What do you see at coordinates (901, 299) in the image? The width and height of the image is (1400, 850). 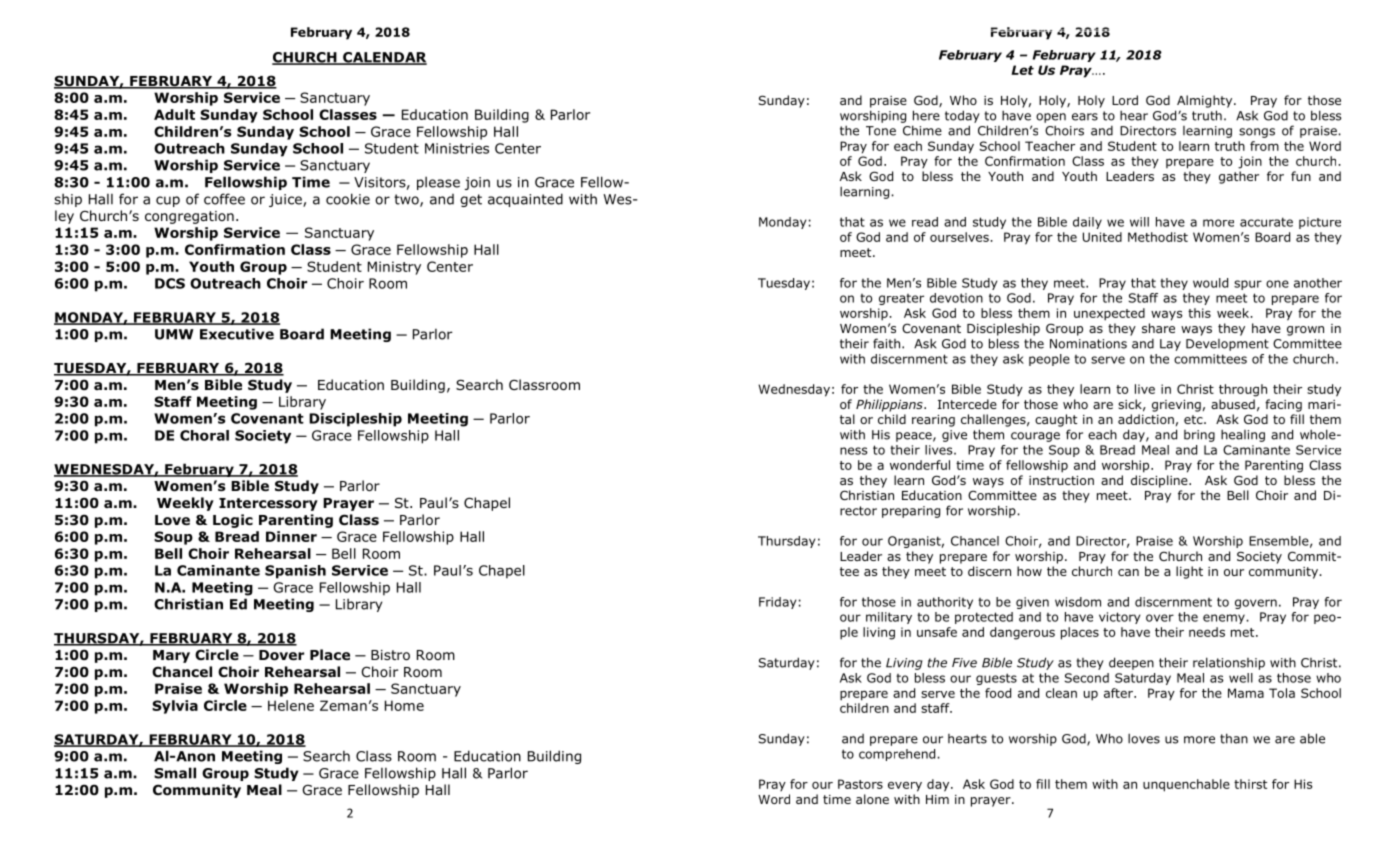 I see `greater` at bounding box center [901, 299].
